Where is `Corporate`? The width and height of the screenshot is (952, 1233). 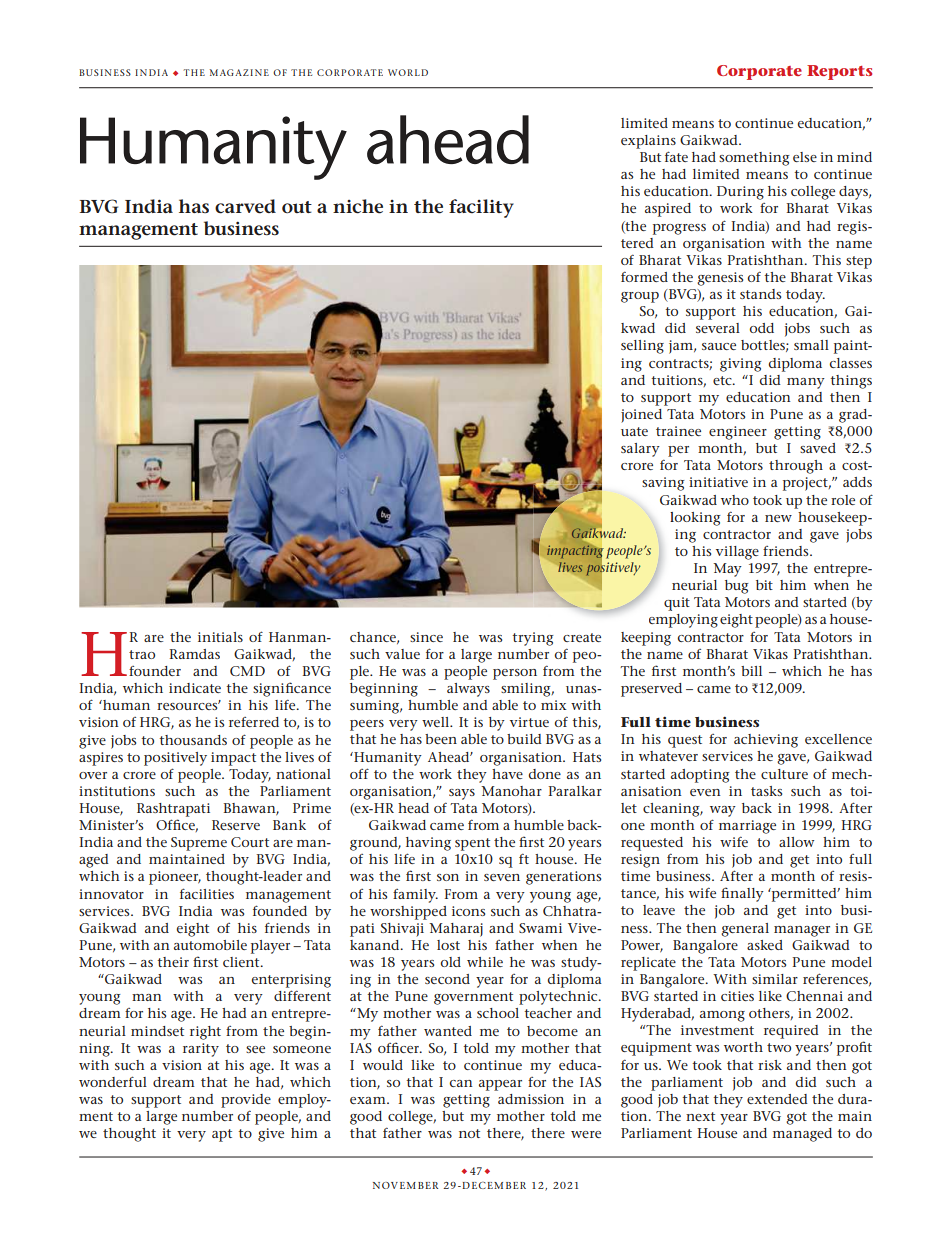 Corporate is located at coordinates (759, 72).
